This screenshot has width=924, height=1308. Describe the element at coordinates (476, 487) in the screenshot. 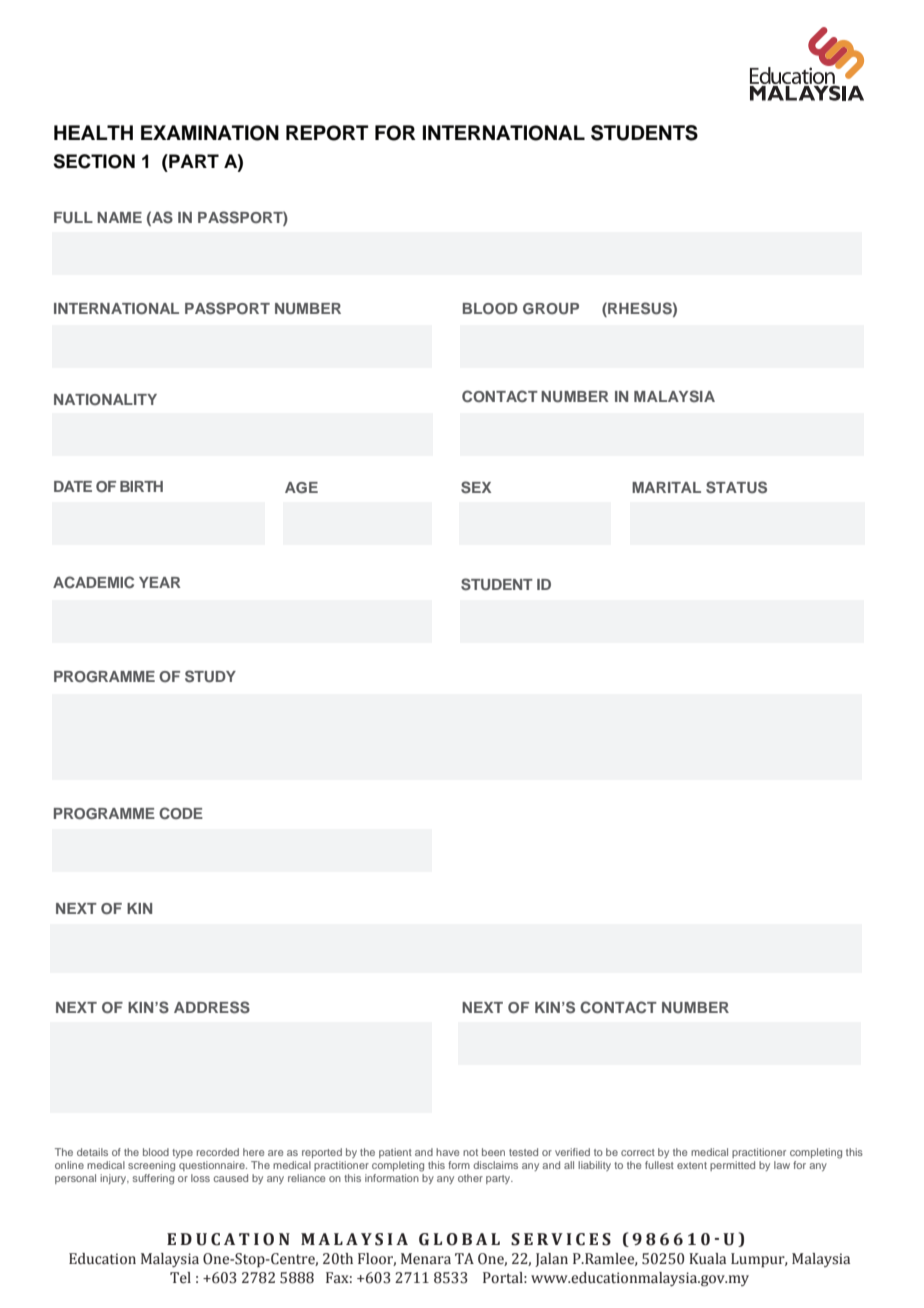

I see `SEX` at that location.
